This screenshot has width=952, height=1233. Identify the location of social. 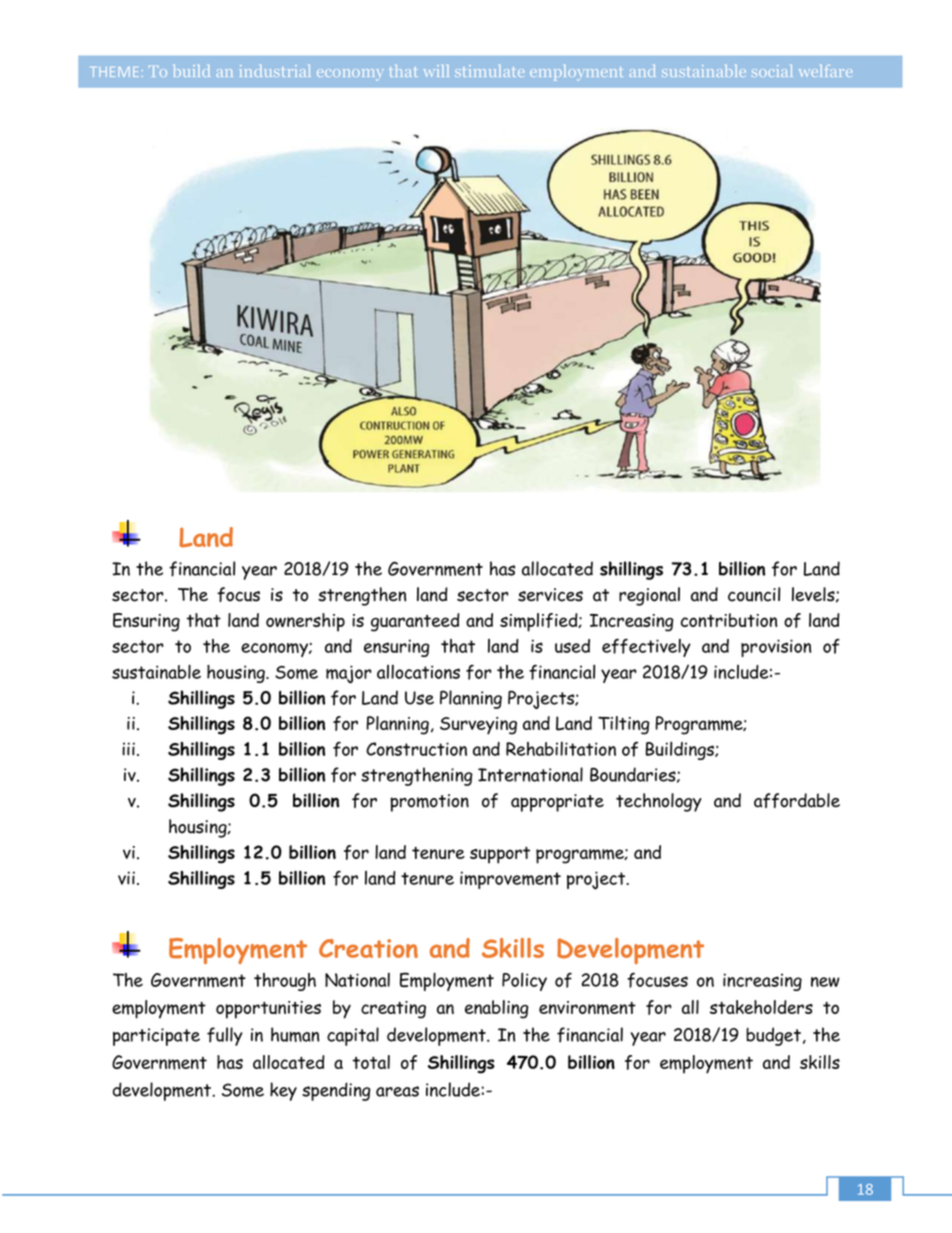
(772, 71).
